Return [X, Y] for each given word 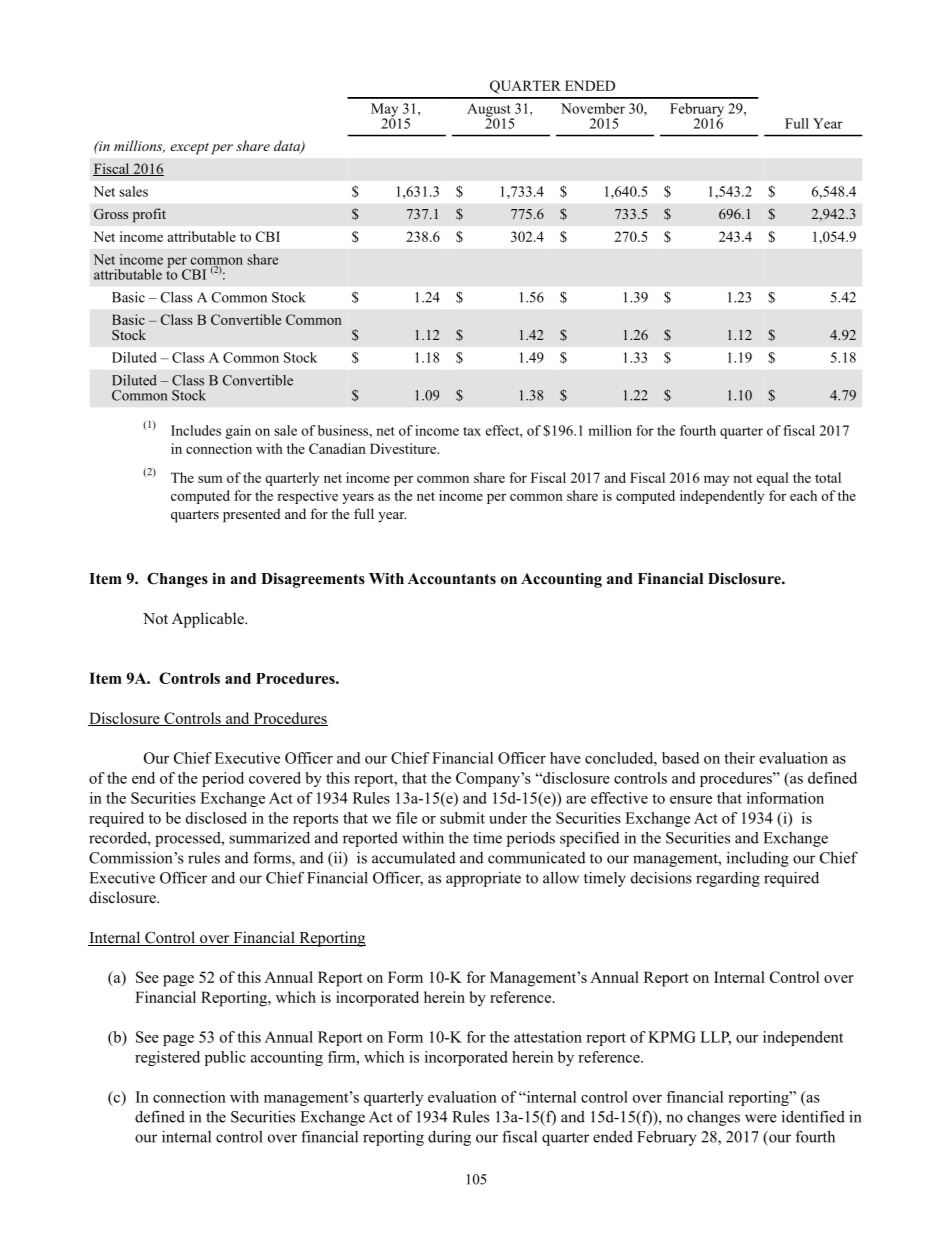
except [189, 149]
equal [772, 479]
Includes [196, 430]
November [593, 108]
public [225, 1058]
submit [462, 818]
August [490, 111]
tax [472, 431]
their [739, 758]
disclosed [216, 818]
